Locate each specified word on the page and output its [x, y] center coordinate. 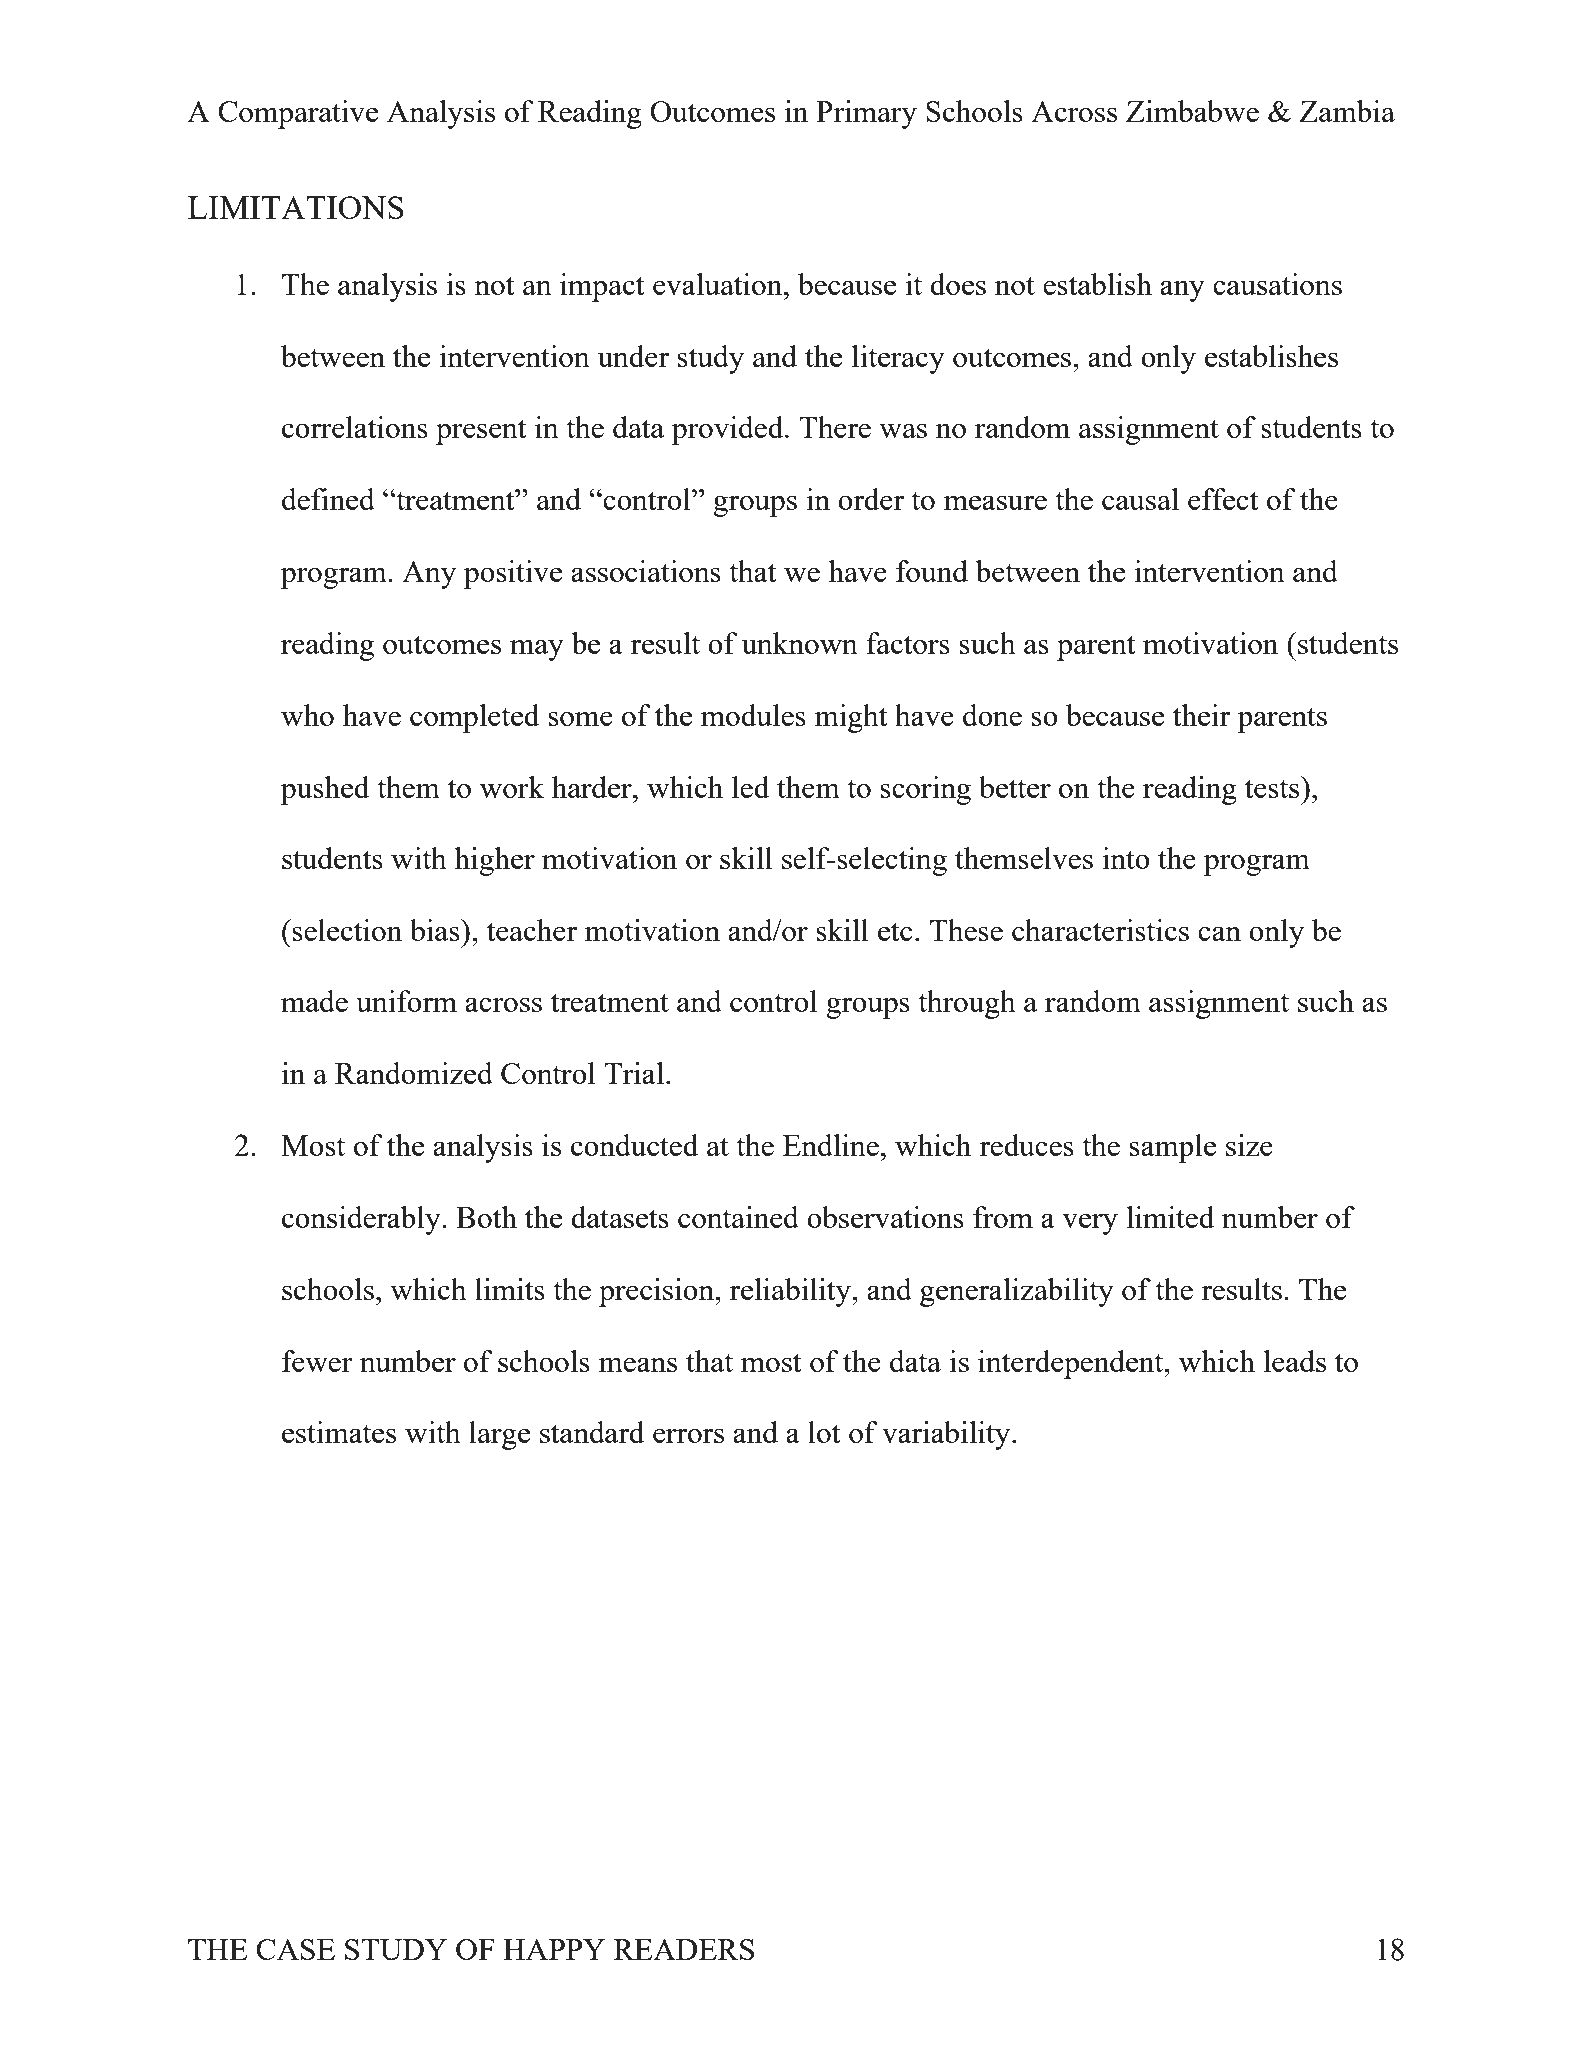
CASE [295, 1949]
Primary [866, 114]
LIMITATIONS [296, 207]
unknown [800, 643]
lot [824, 1432]
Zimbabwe [1192, 111]
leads [1295, 1361]
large [499, 1435]
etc [895, 931]
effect [1223, 499]
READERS [684, 1949]
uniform [406, 1001]
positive [513, 574]
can [1219, 934]
